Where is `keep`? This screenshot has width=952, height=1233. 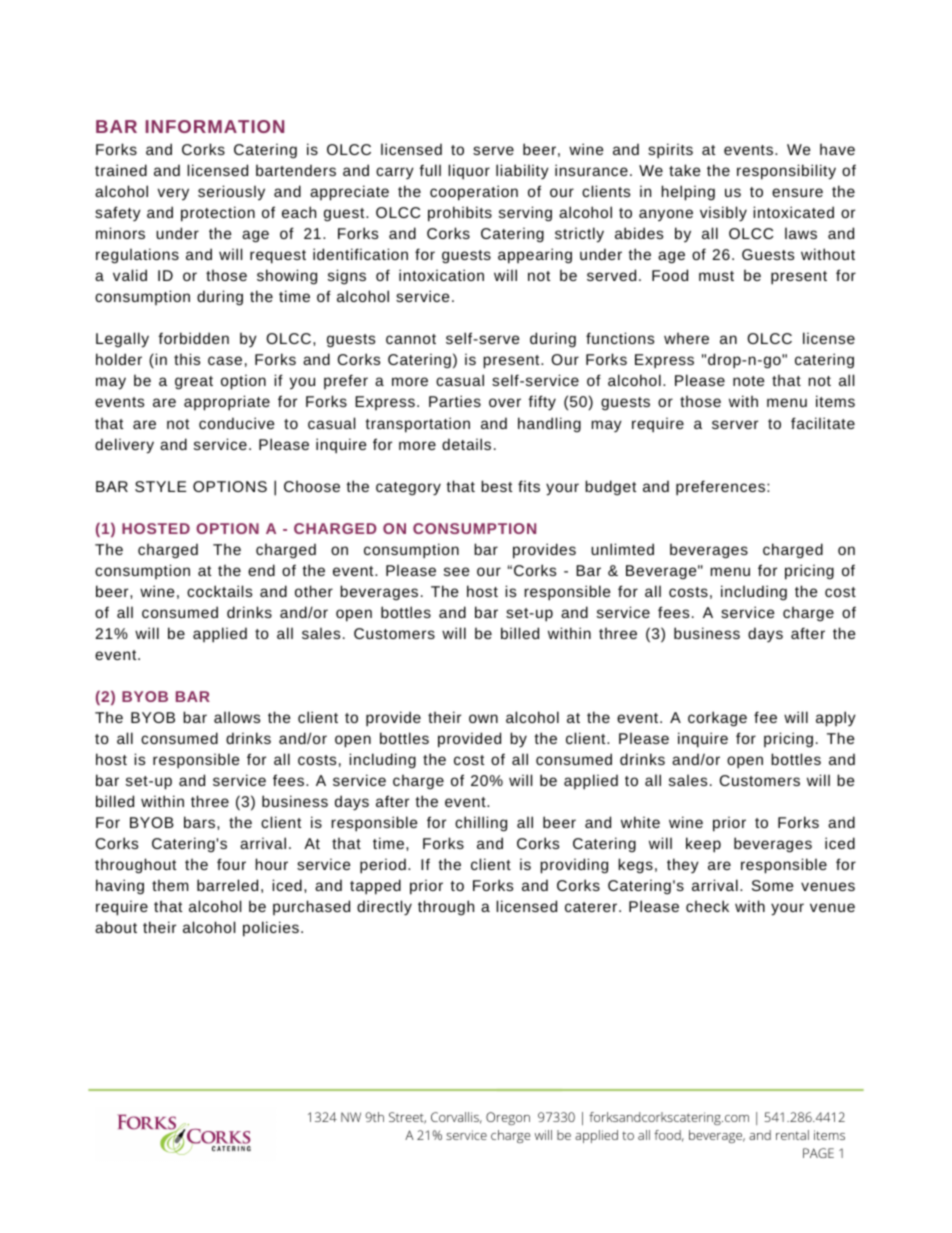 keep is located at coordinates (703, 845).
